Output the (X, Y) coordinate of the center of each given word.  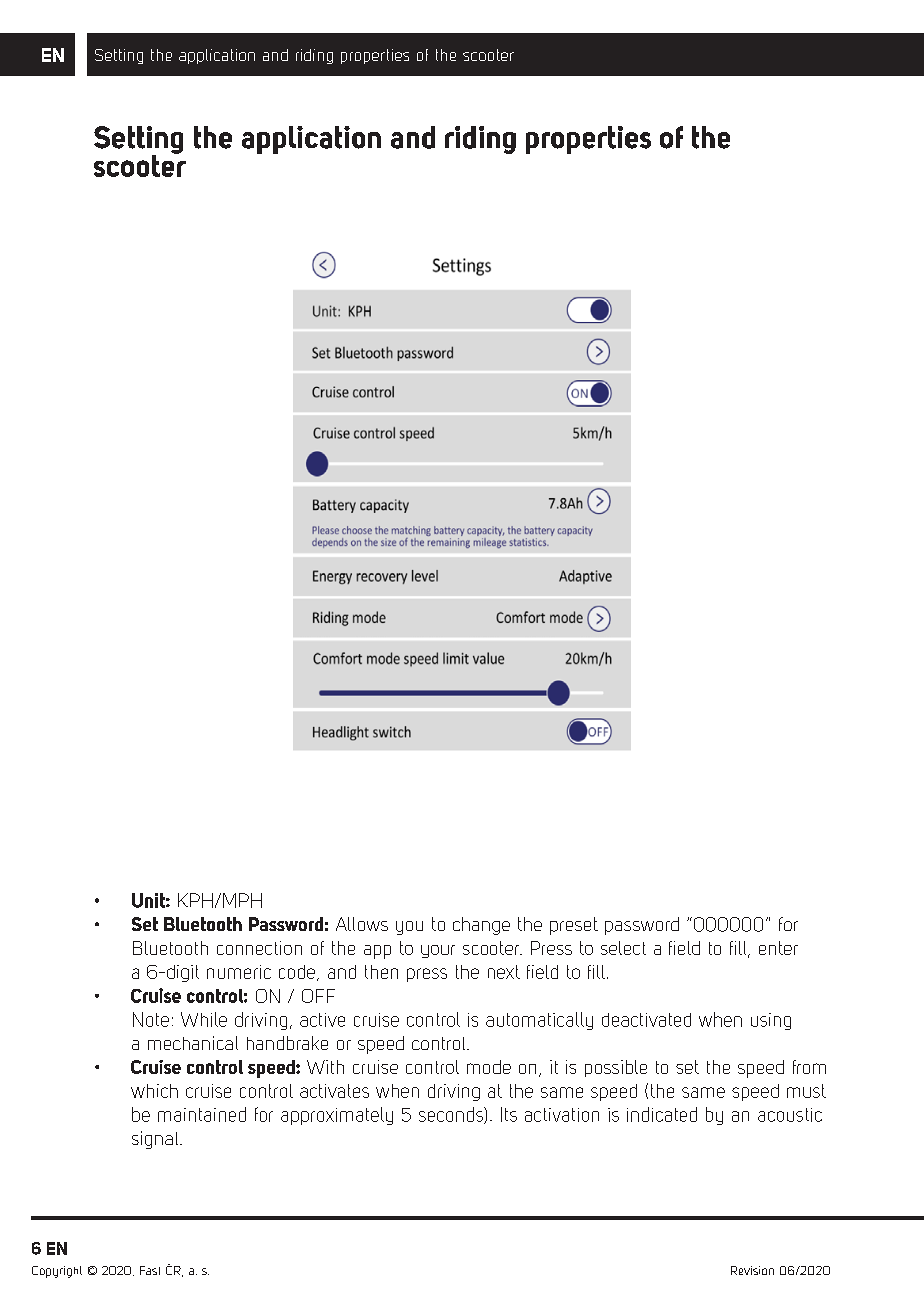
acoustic (790, 1115)
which (154, 1091)
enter (778, 948)
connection (259, 948)
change (481, 926)
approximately (337, 1116)
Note (151, 1019)
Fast (150, 1270)
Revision (752, 1270)
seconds (452, 1115)
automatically (539, 1021)
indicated (662, 1114)
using (771, 1021)
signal (156, 1140)
